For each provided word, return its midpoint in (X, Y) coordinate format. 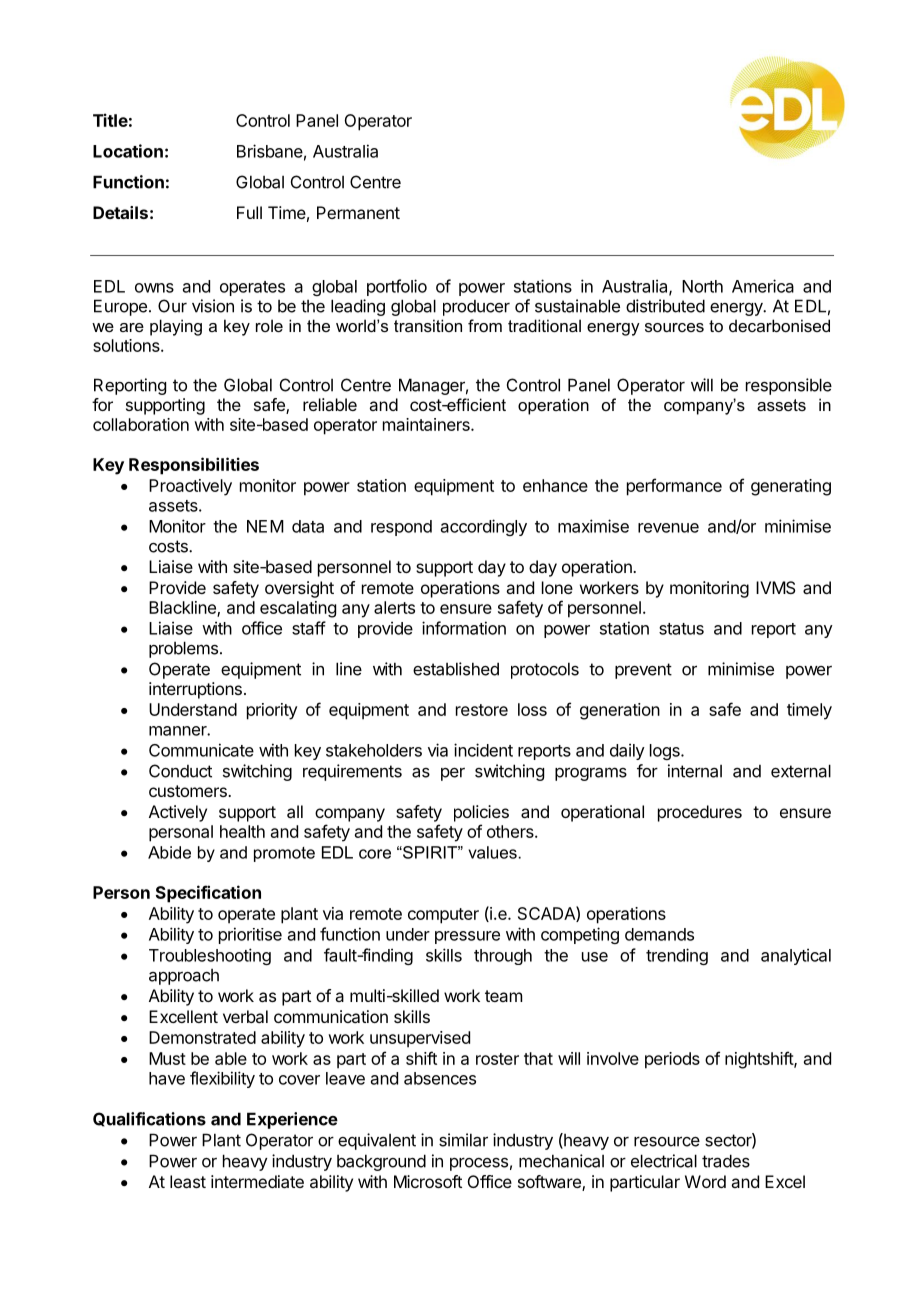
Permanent (358, 212)
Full (249, 212)
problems (183, 649)
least (188, 1181)
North (702, 286)
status (681, 629)
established (456, 669)
